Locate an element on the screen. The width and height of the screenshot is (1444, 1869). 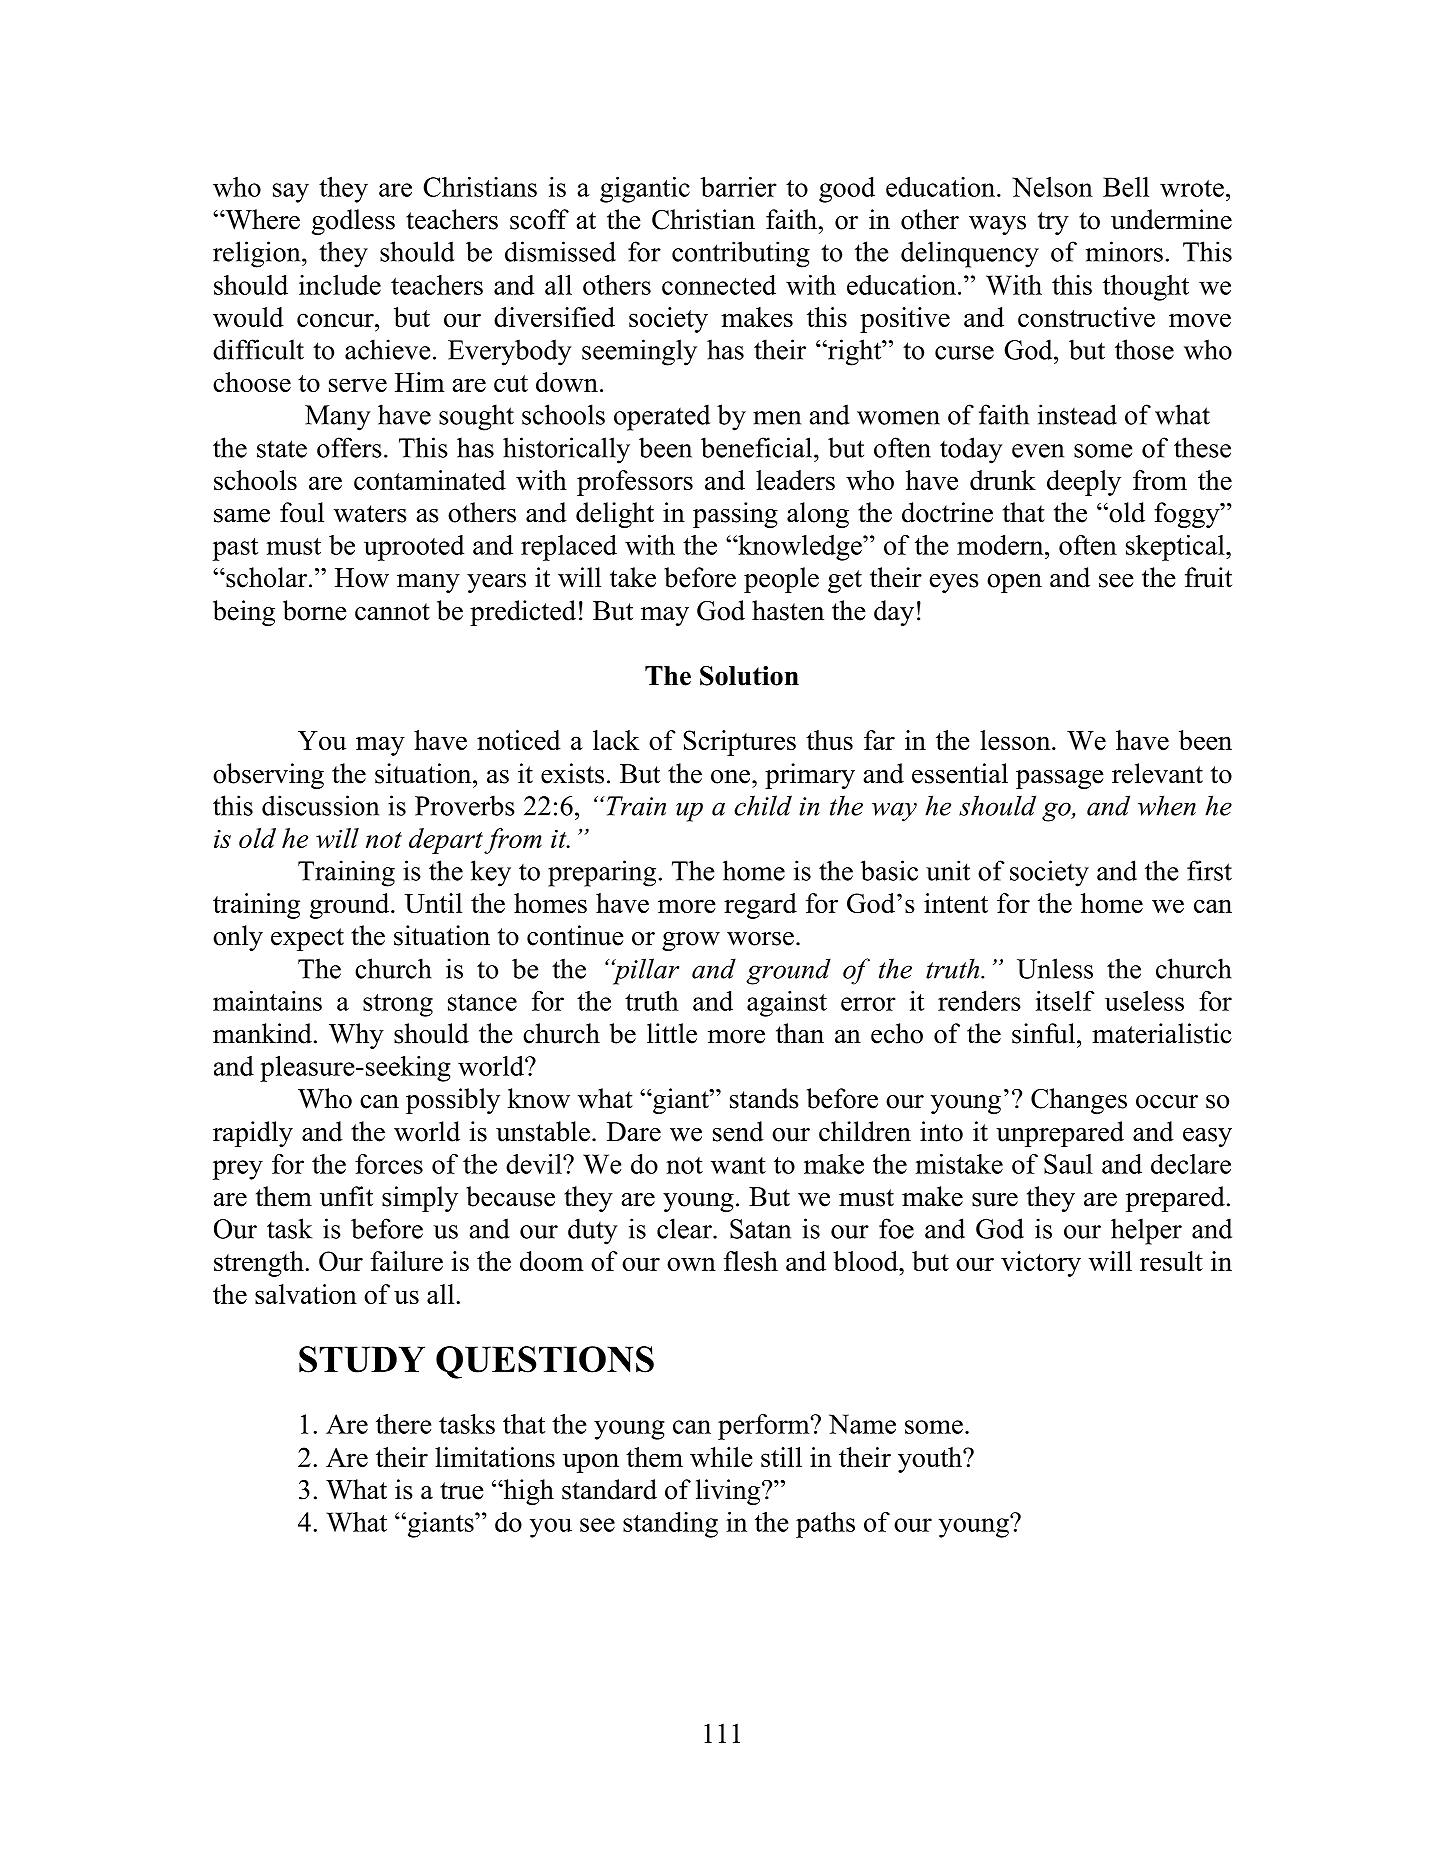
regard is located at coordinates (760, 906).
